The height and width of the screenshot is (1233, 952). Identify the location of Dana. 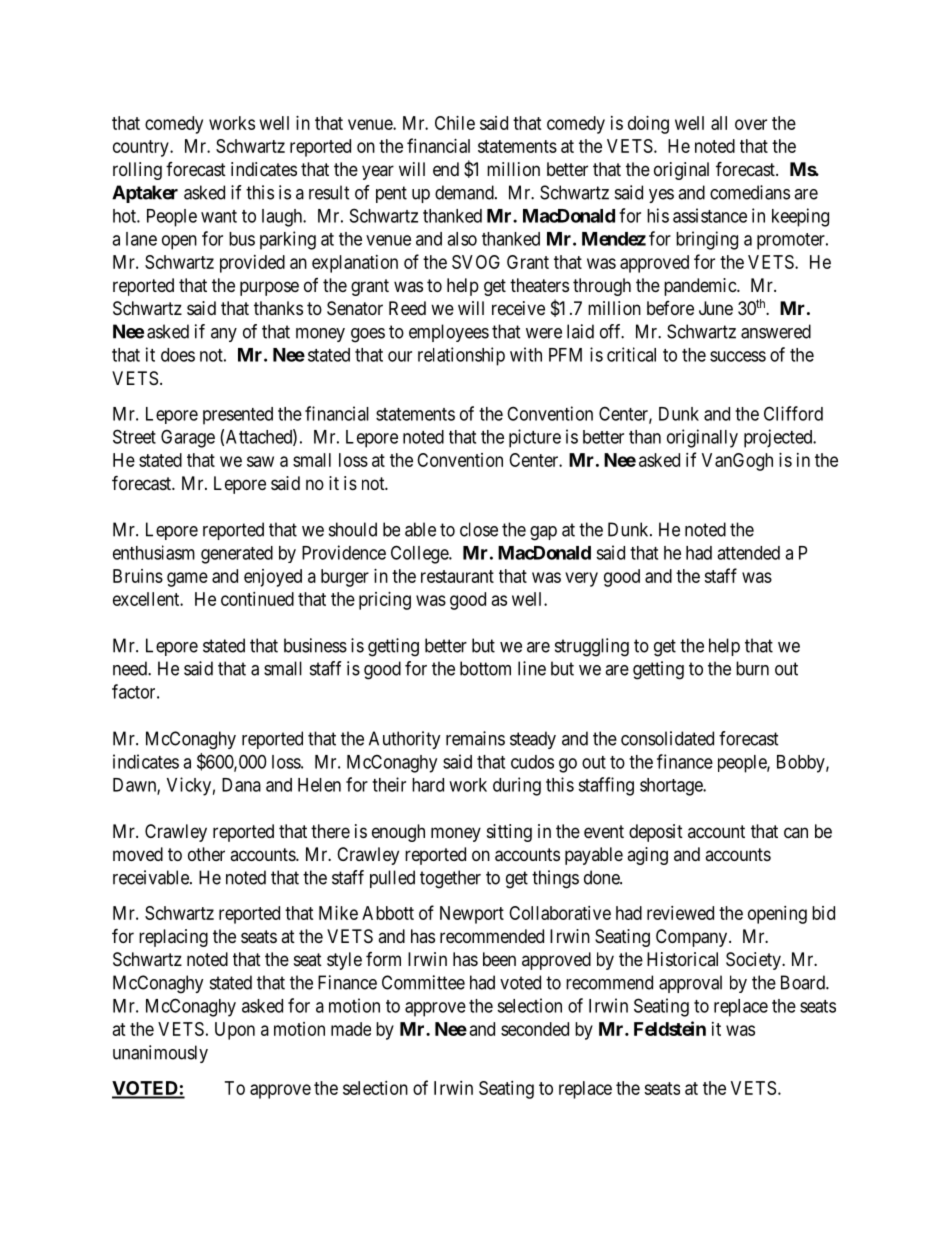
(241, 785).
